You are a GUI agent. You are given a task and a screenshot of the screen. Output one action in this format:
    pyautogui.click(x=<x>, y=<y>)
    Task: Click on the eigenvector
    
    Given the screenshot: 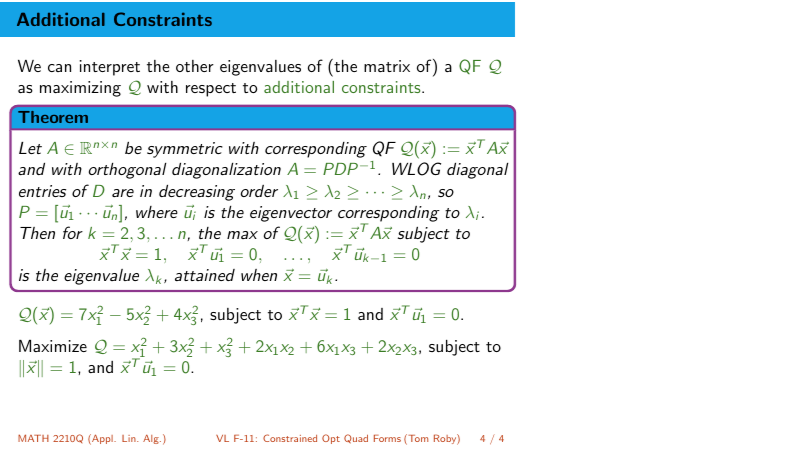 What is the action you would take?
    pyautogui.click(x=291, y=214)
